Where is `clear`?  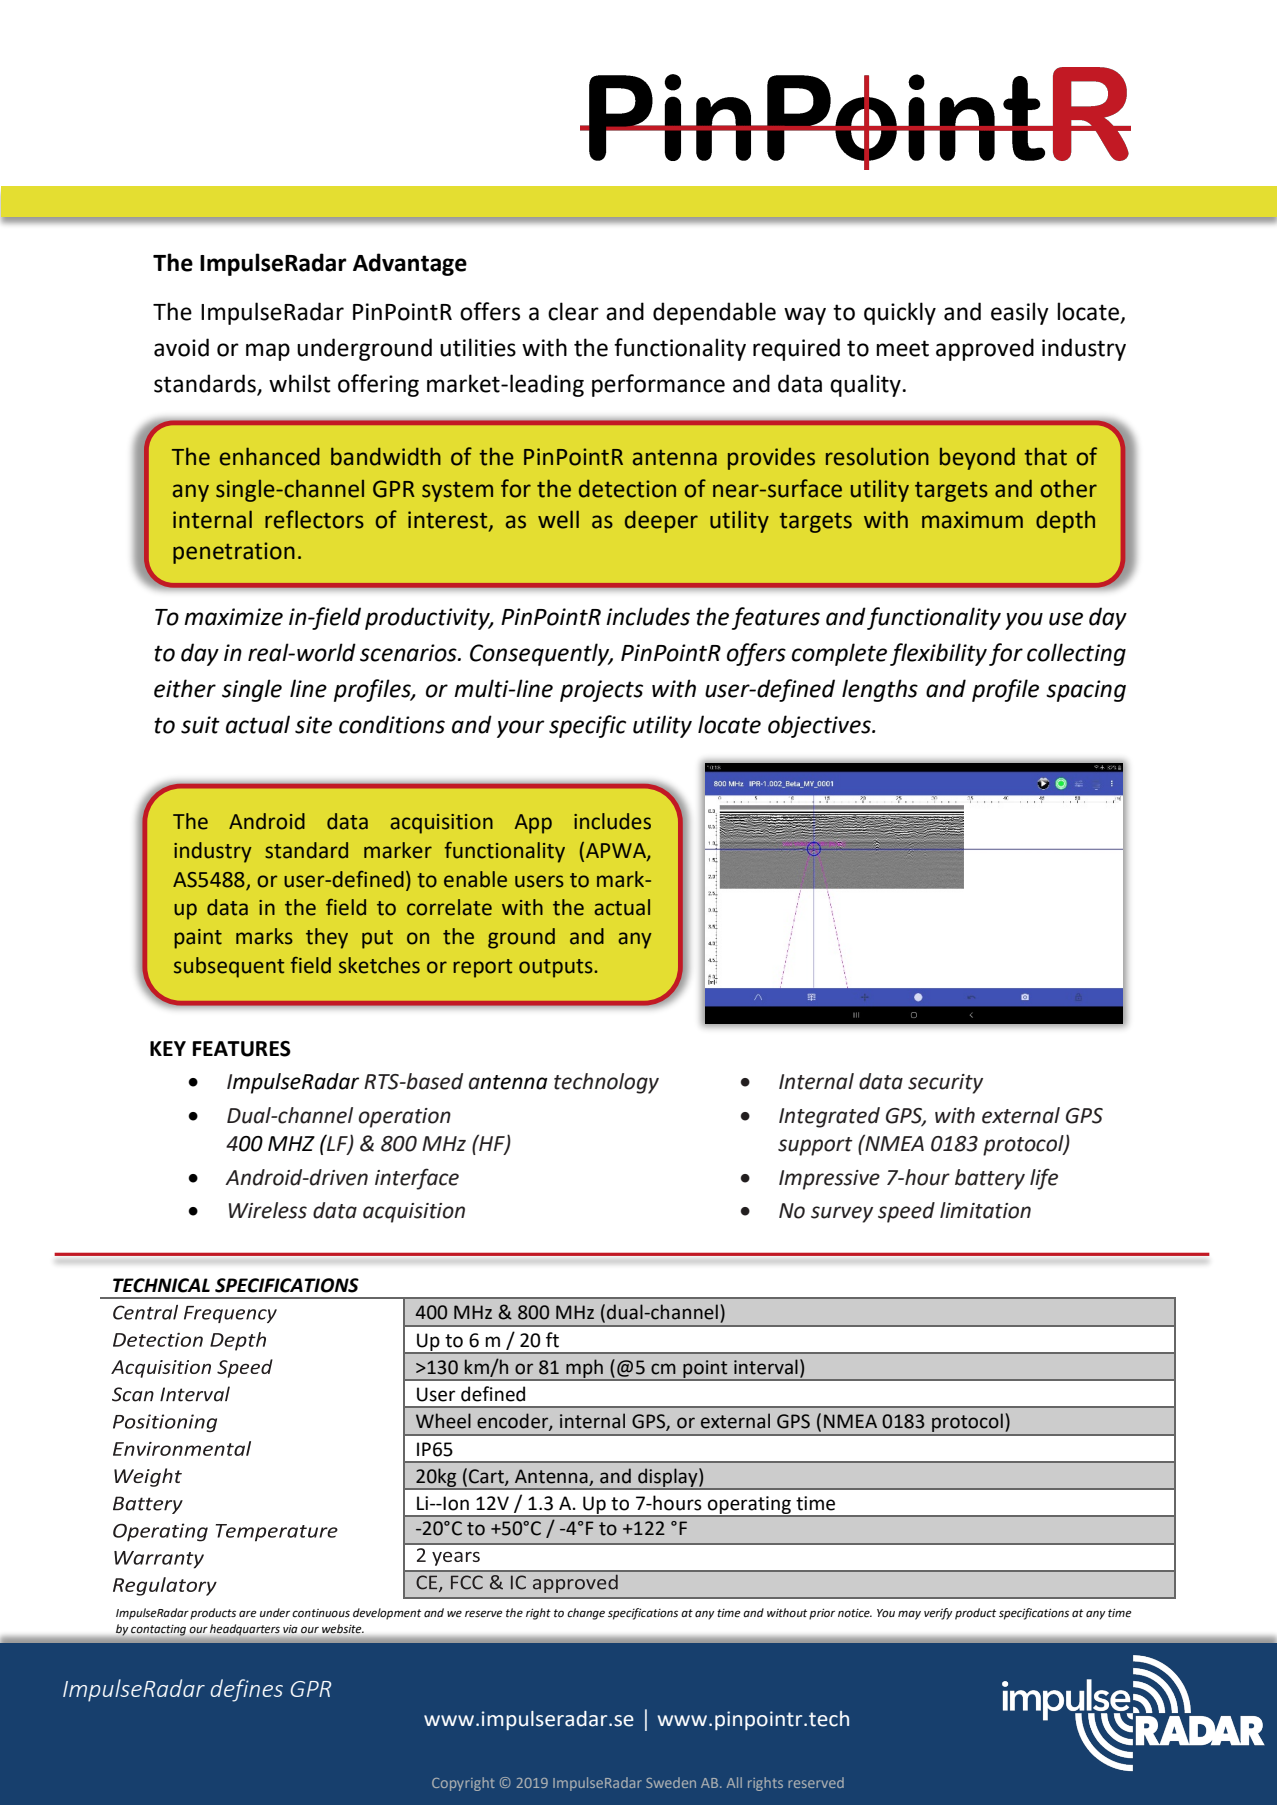
clear is located at coordinates (573, 311).
